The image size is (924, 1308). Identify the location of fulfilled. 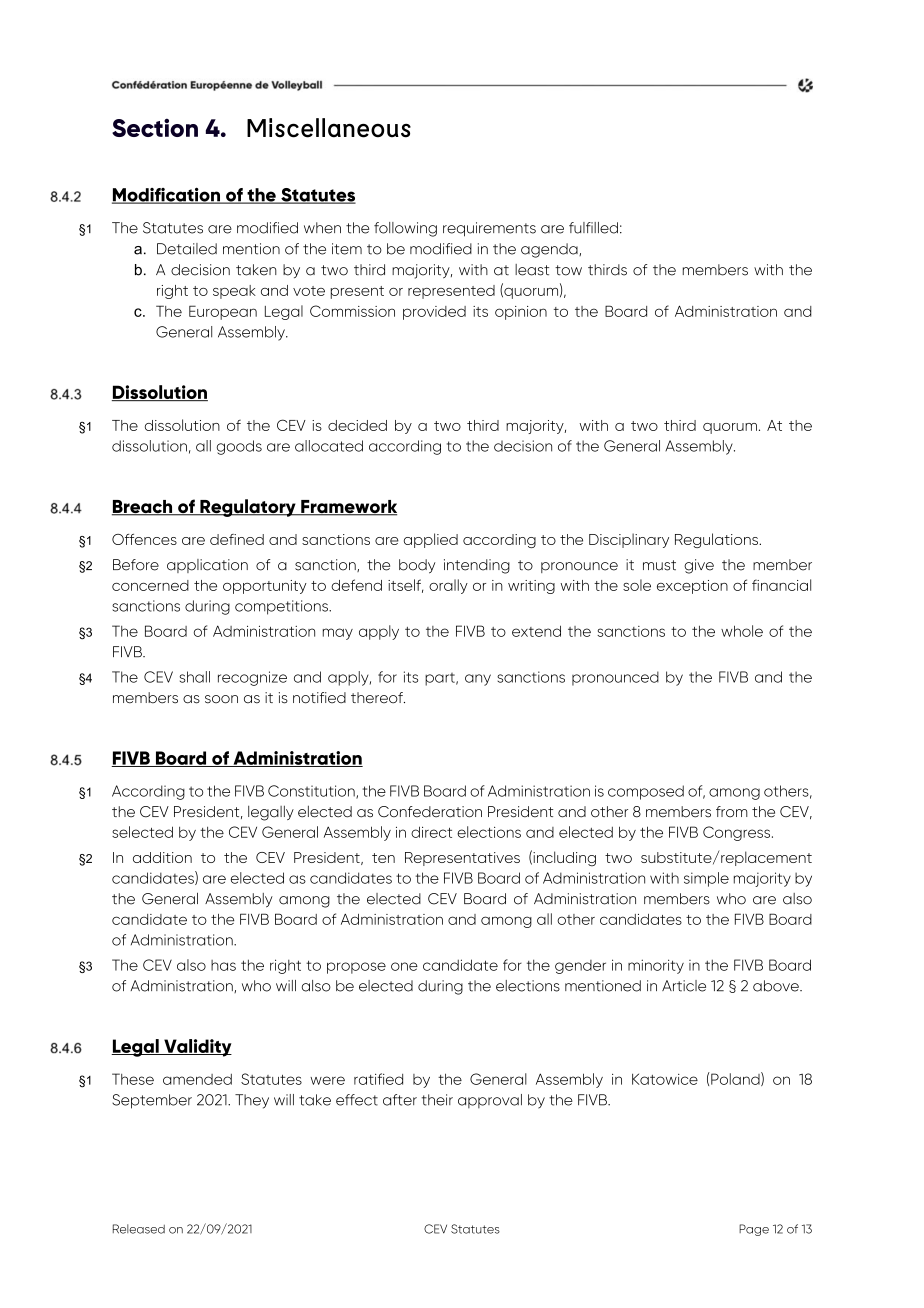
(593, 228).
